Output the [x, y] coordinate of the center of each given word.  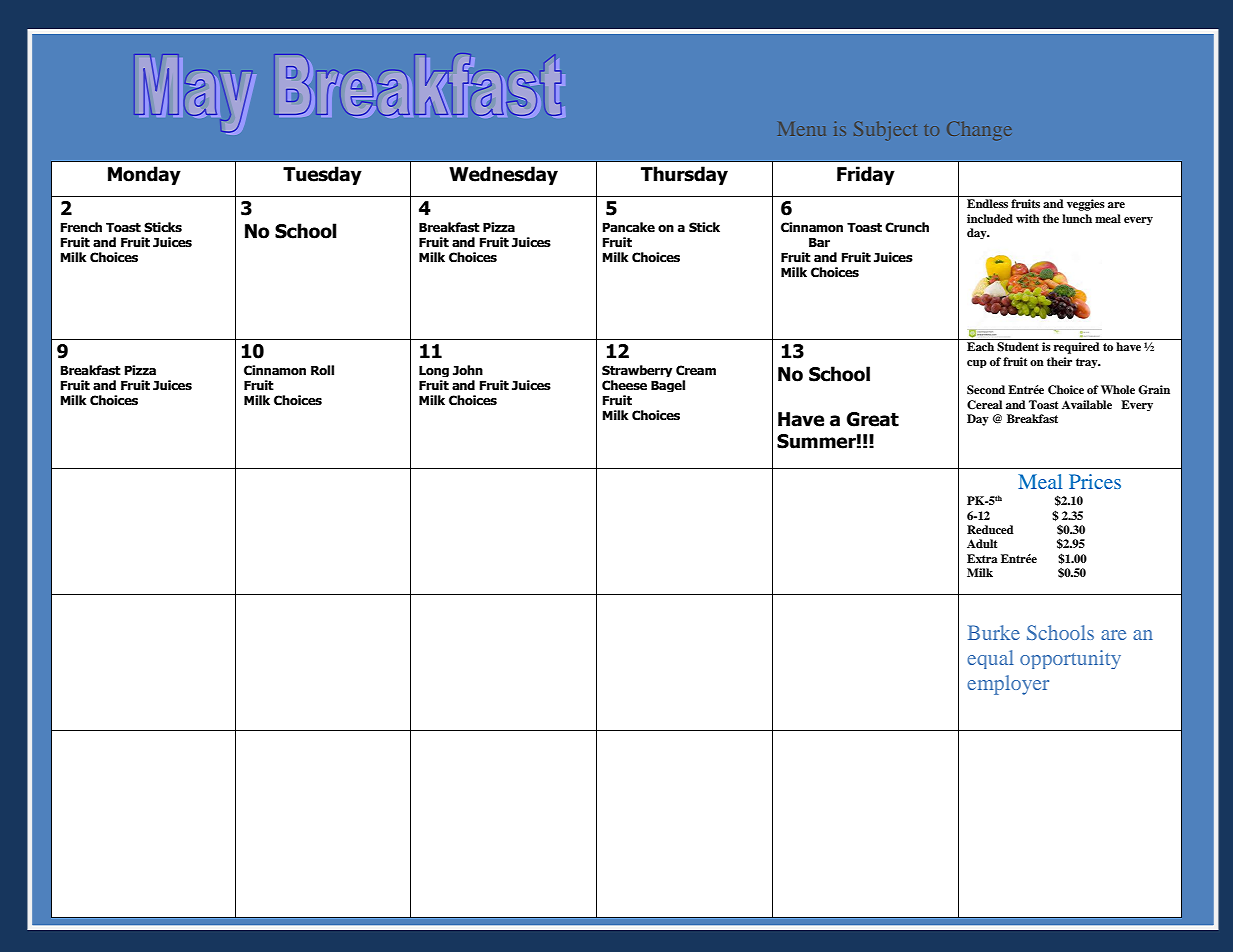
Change [979, 131]
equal [990, 659]
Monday [144, 175]
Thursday [684, 175]
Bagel [668, 386]
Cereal [984, 405]
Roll [322, 370]
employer [1008, 685]
